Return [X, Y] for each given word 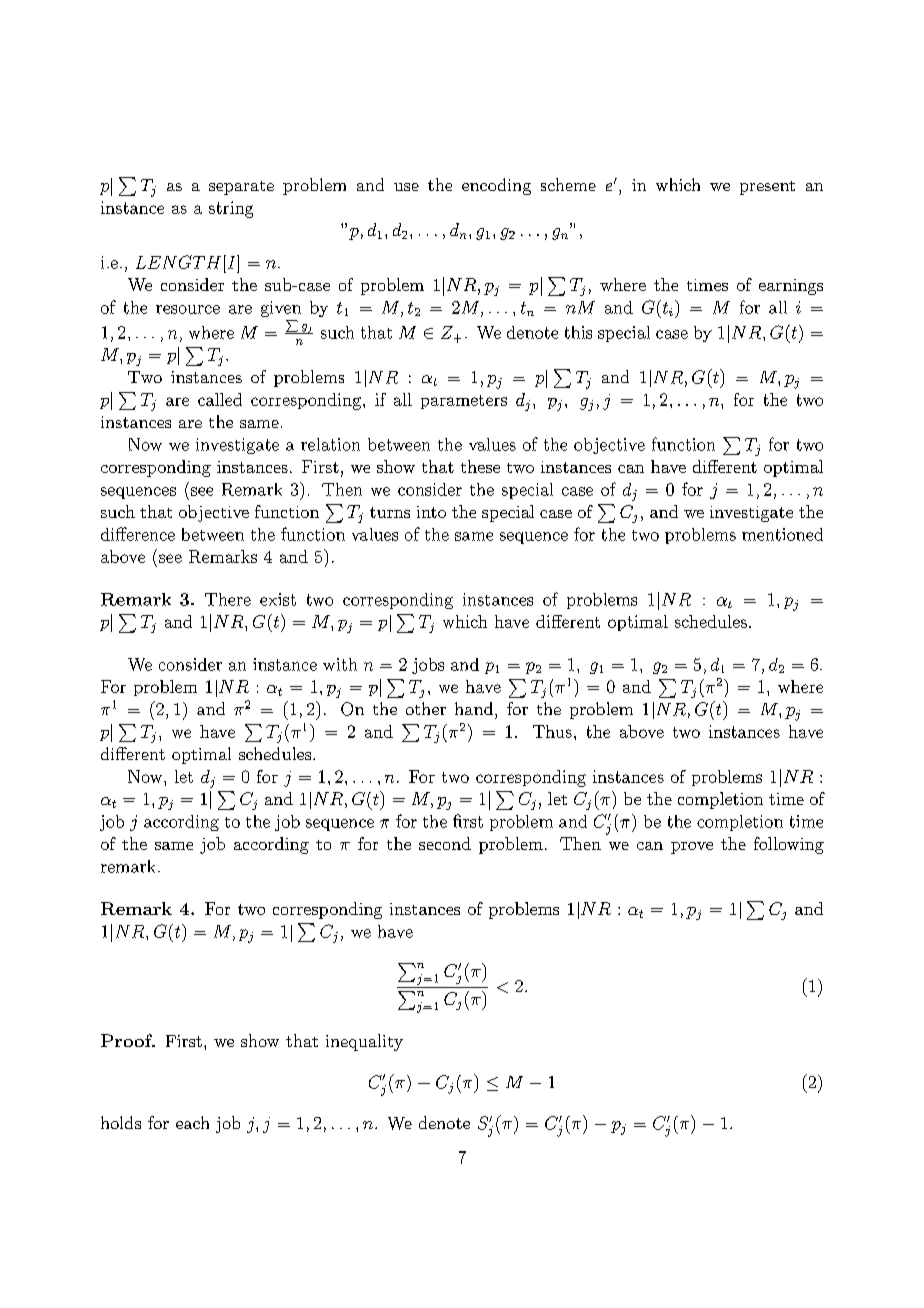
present [767, 188]
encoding [496, 186]
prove [692, 848]
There [228, 599]
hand [474, 708]
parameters [464, 402]
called [220, 399]
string [231, 209]
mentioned [782, 534]
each [192, 1122]
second [445, 843]
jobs [428, 666]
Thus [552, 731]
